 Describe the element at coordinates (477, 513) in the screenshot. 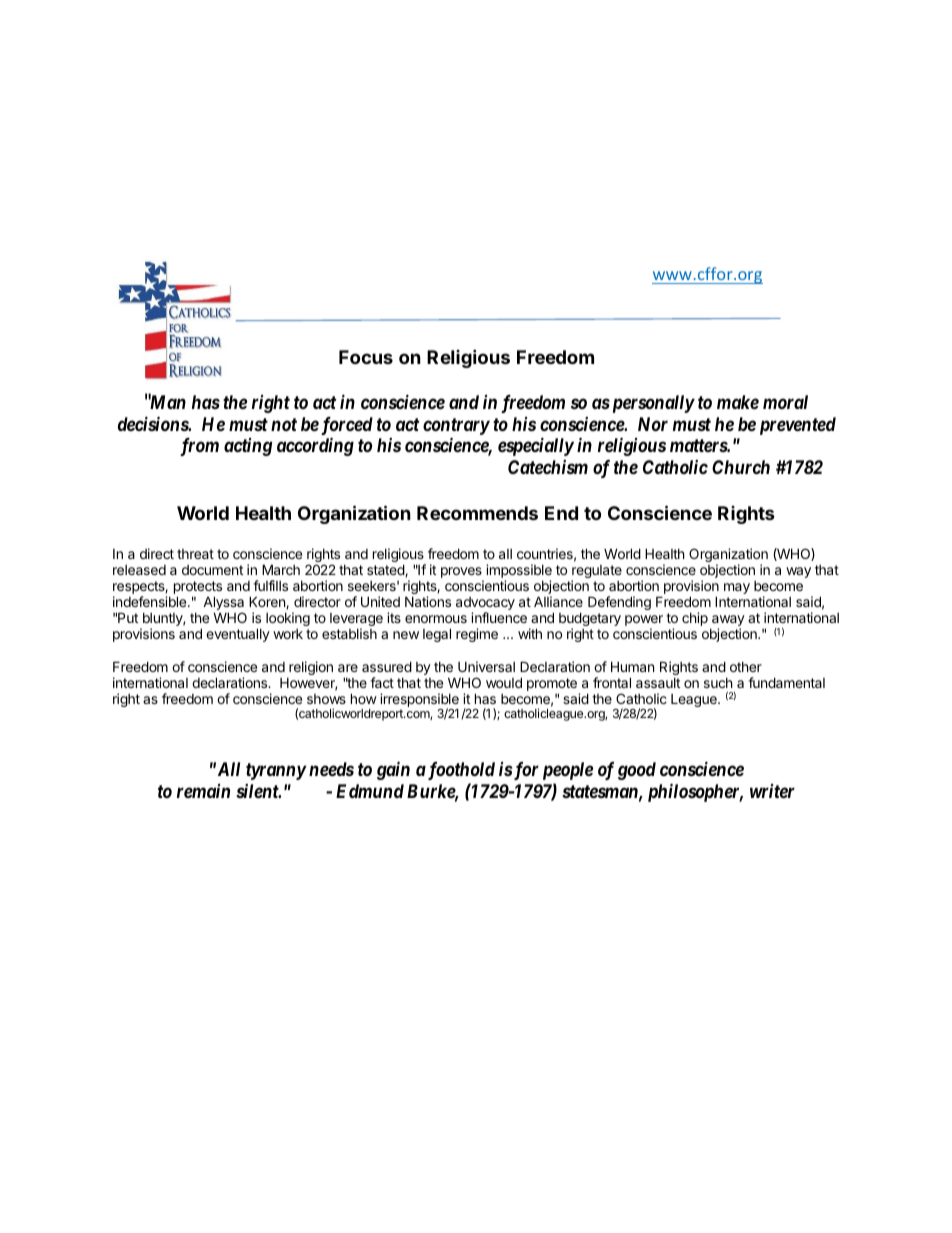

I see `Recommends` at that location.
